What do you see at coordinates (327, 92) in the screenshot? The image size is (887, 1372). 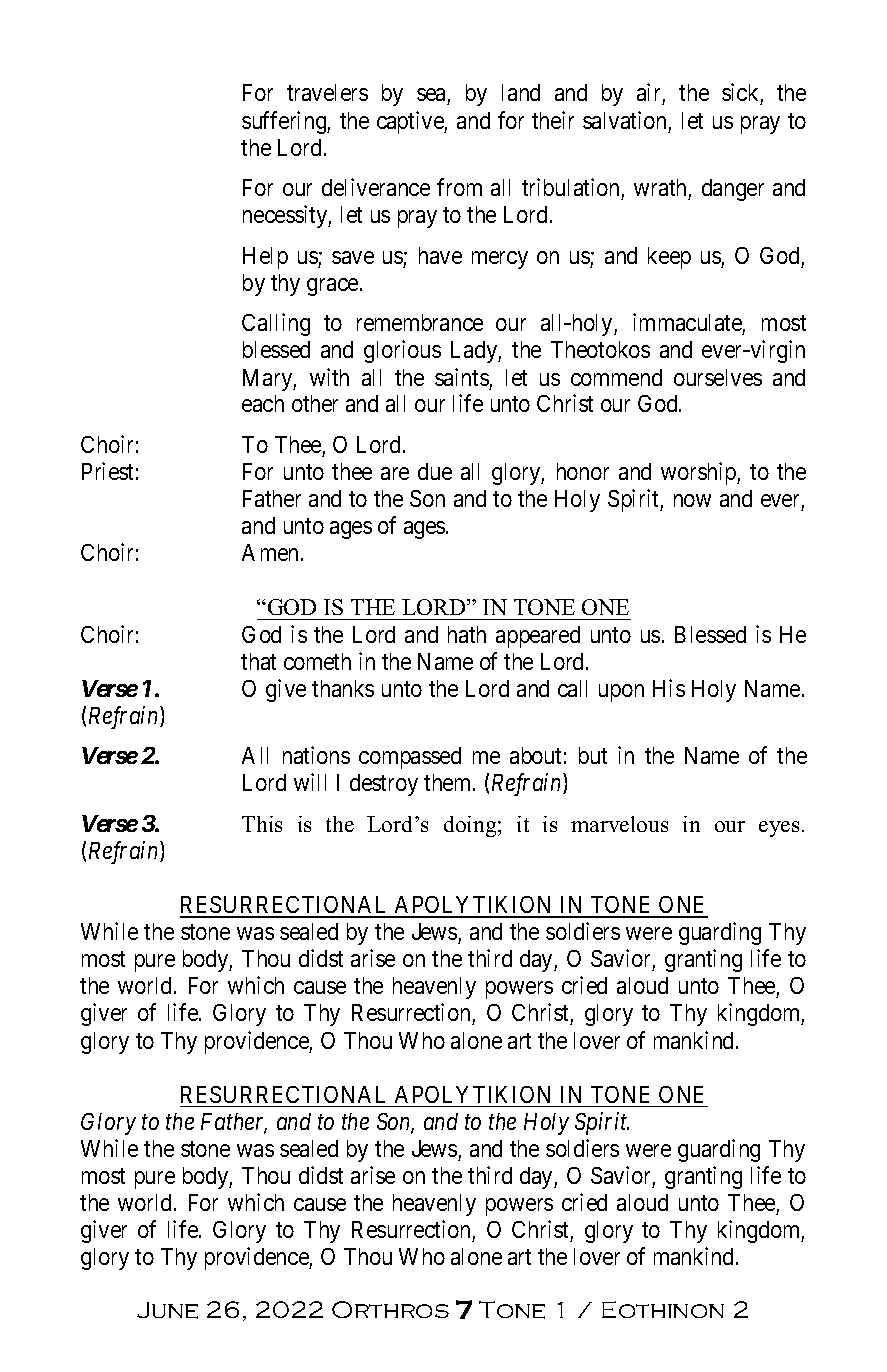 I see `travelers` at bounding box center [327, 92].
